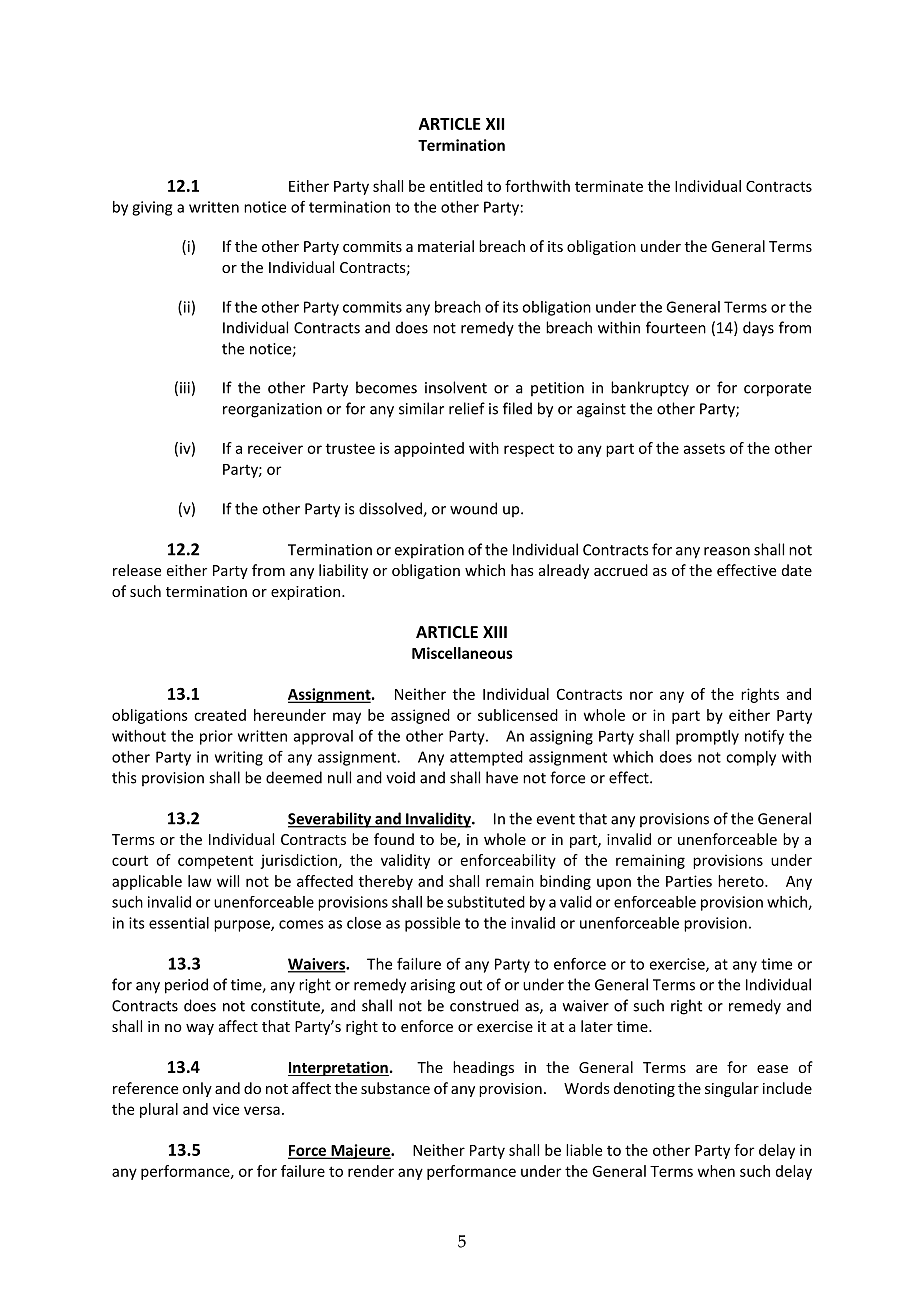 The height and width of the document is (1308, 924). What do you see at coordinates (641, 695) in the document?
I see `nor` at bounding box center [641, 695].
